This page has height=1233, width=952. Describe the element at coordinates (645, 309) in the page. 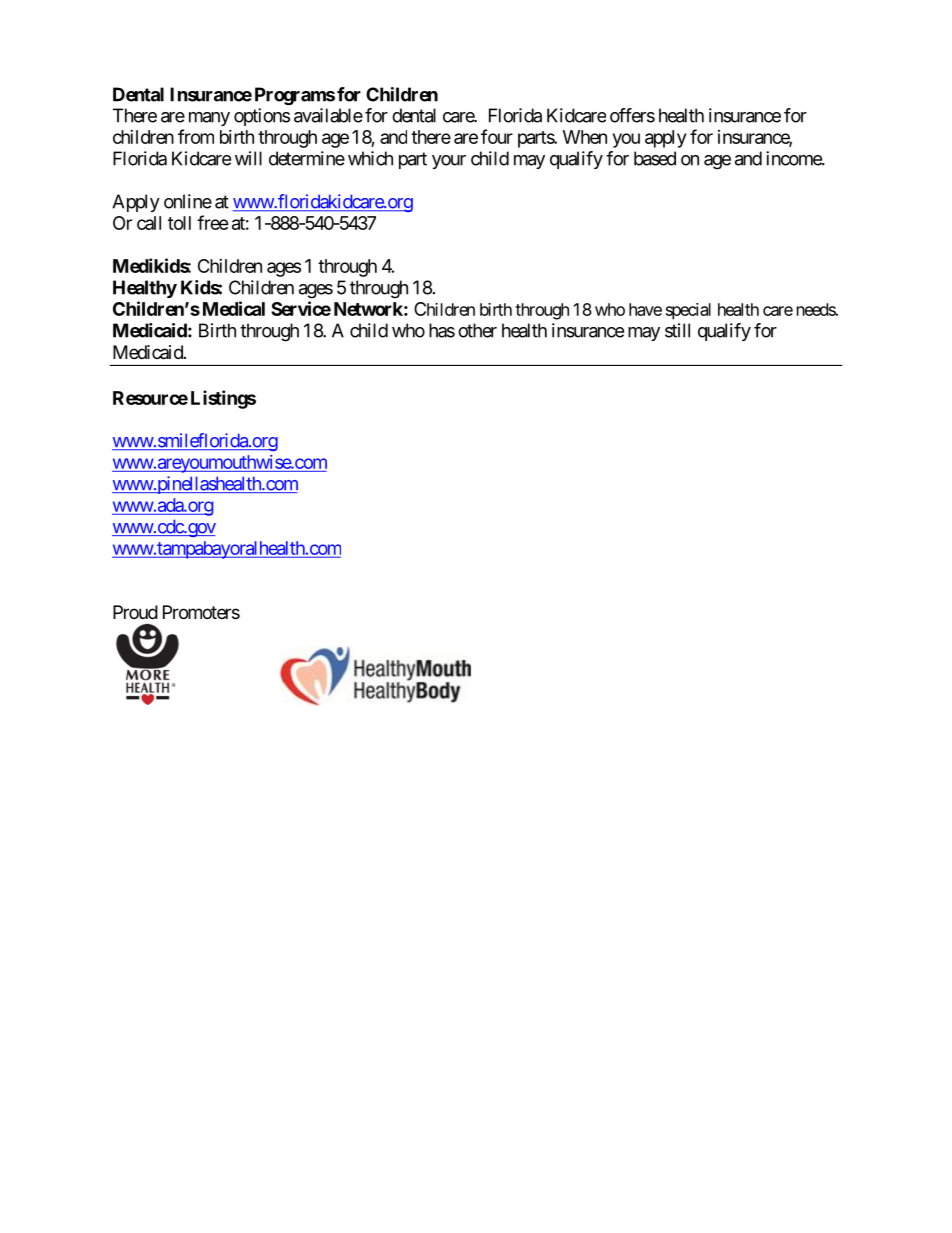

I see `have` at that location.
